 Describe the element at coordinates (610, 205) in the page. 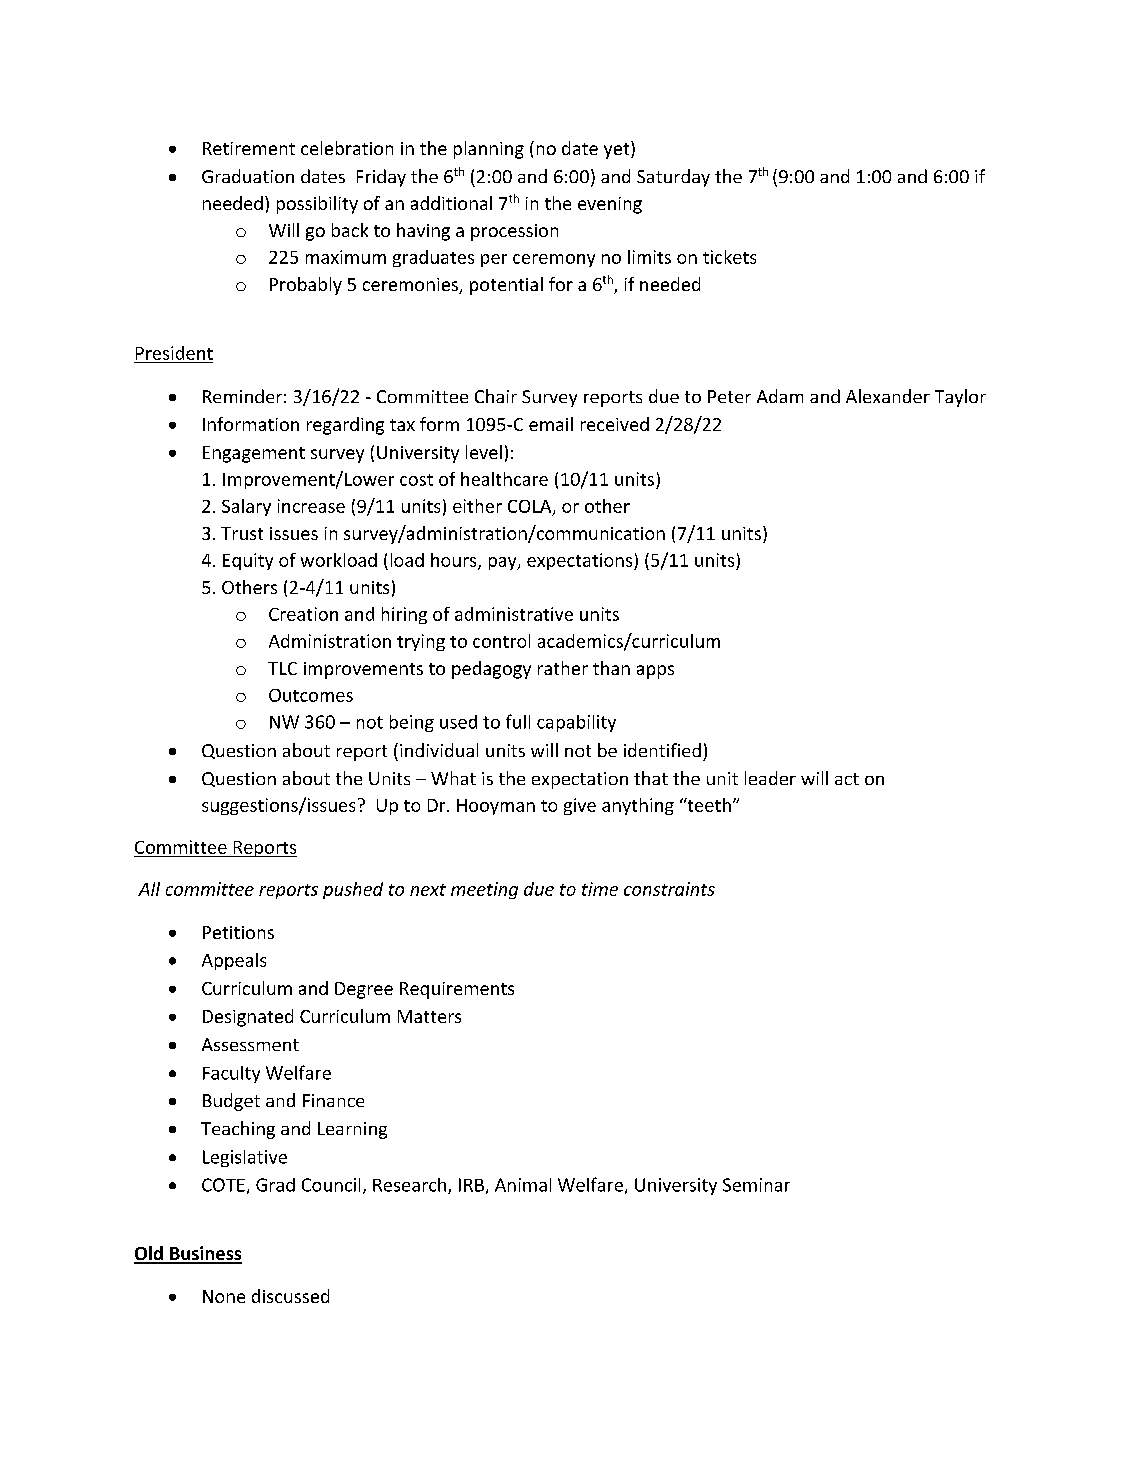

I see `evening` at that location.
